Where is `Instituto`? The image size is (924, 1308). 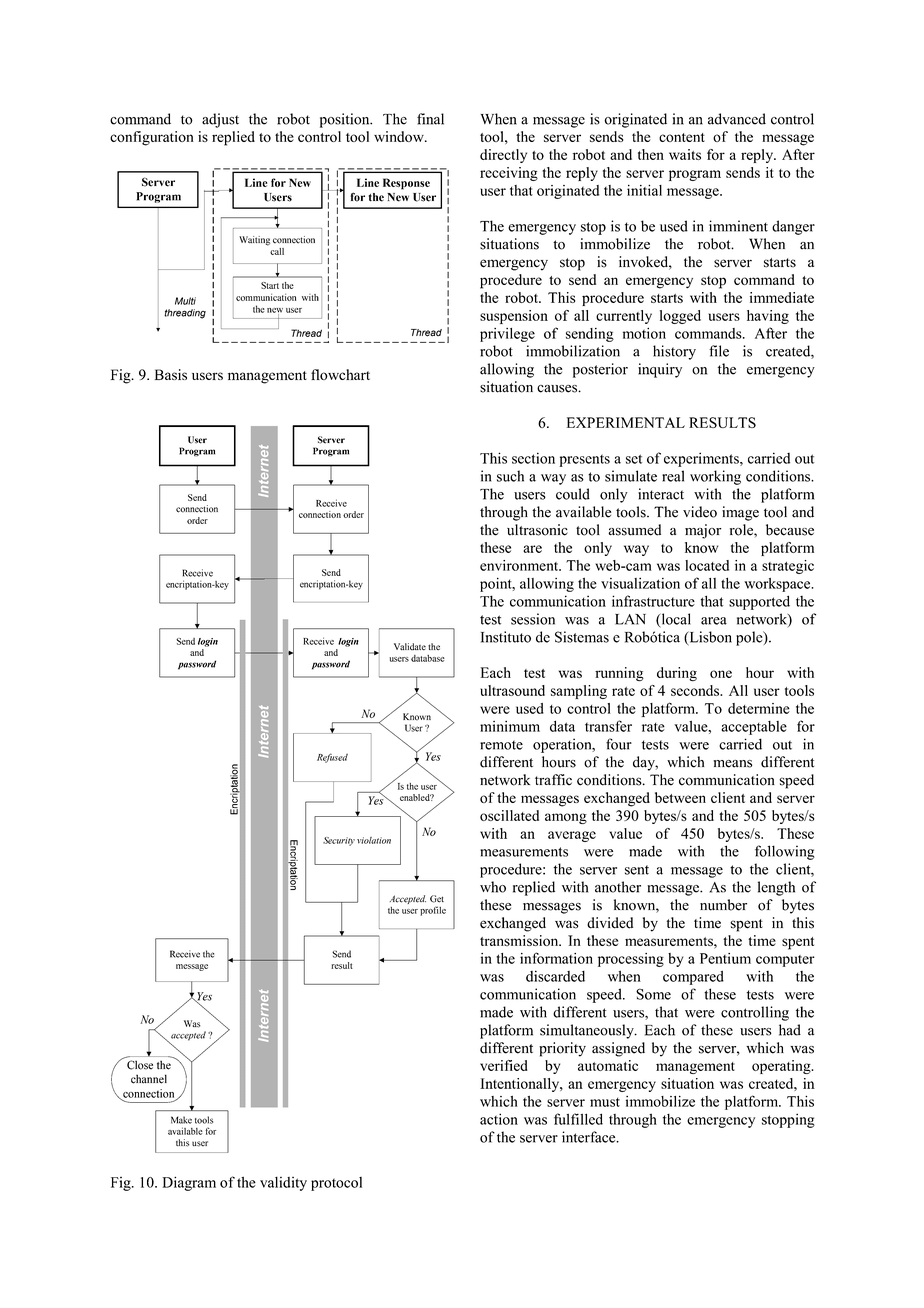
Instituto is located at coordinates (506, 637).
